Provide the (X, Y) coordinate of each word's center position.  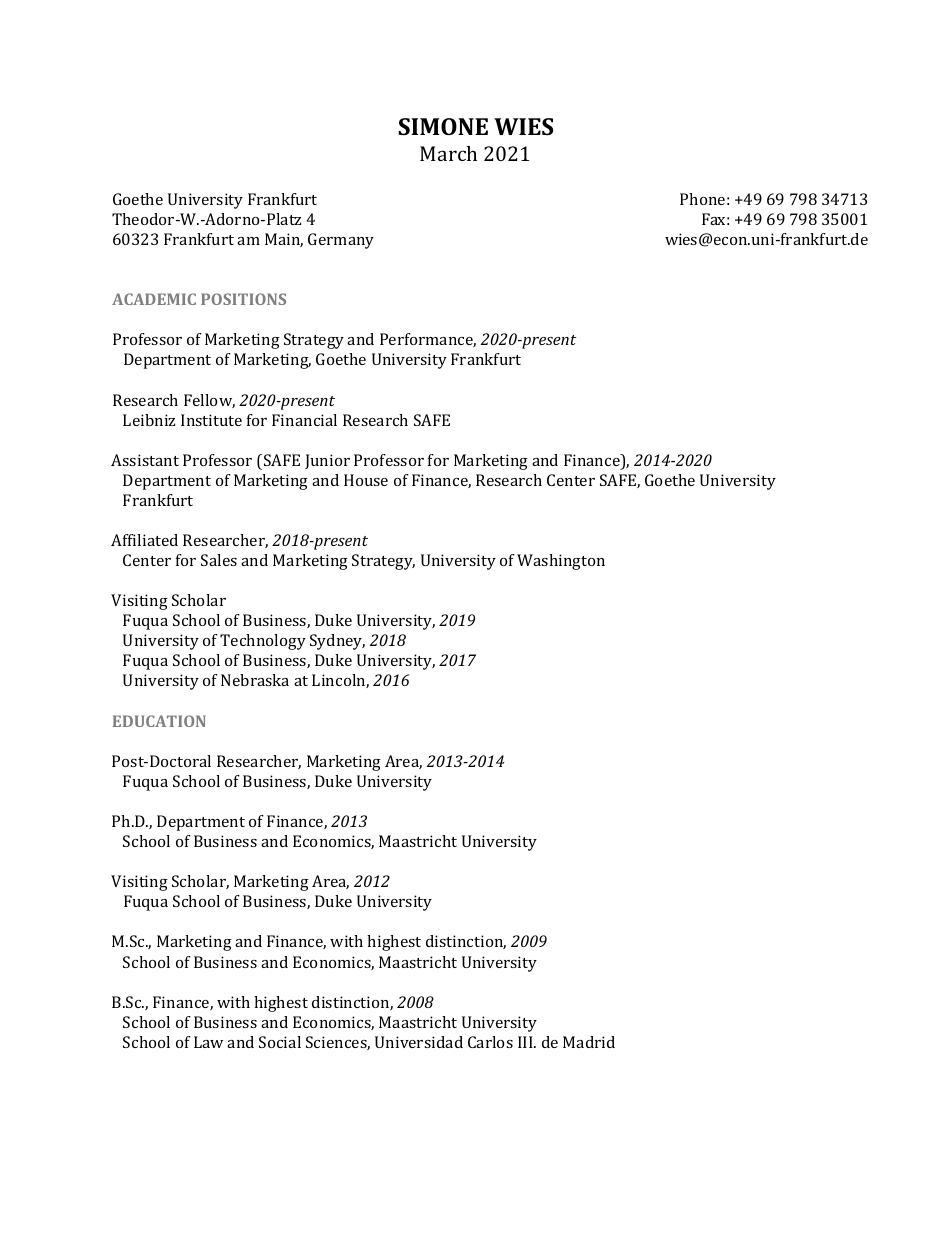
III (526, 1042)
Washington (561, 562)
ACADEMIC (154, 299)
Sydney (337, 642)
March (448, 153)
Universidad (419, 1042)
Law (208, 1042)
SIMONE (443, 126)
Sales (219, 560)
